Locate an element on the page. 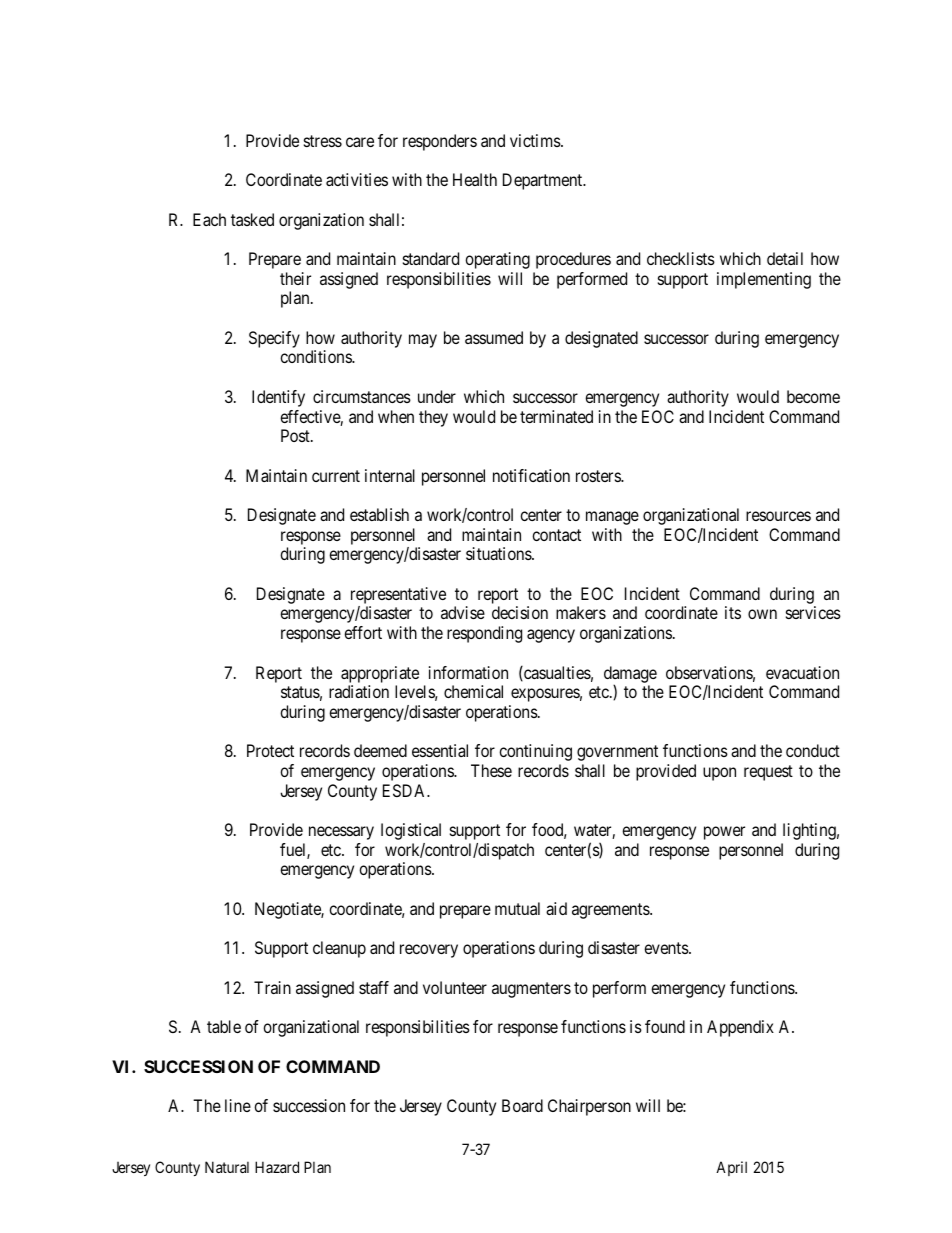  detail is located at coordinates (785, 258).
